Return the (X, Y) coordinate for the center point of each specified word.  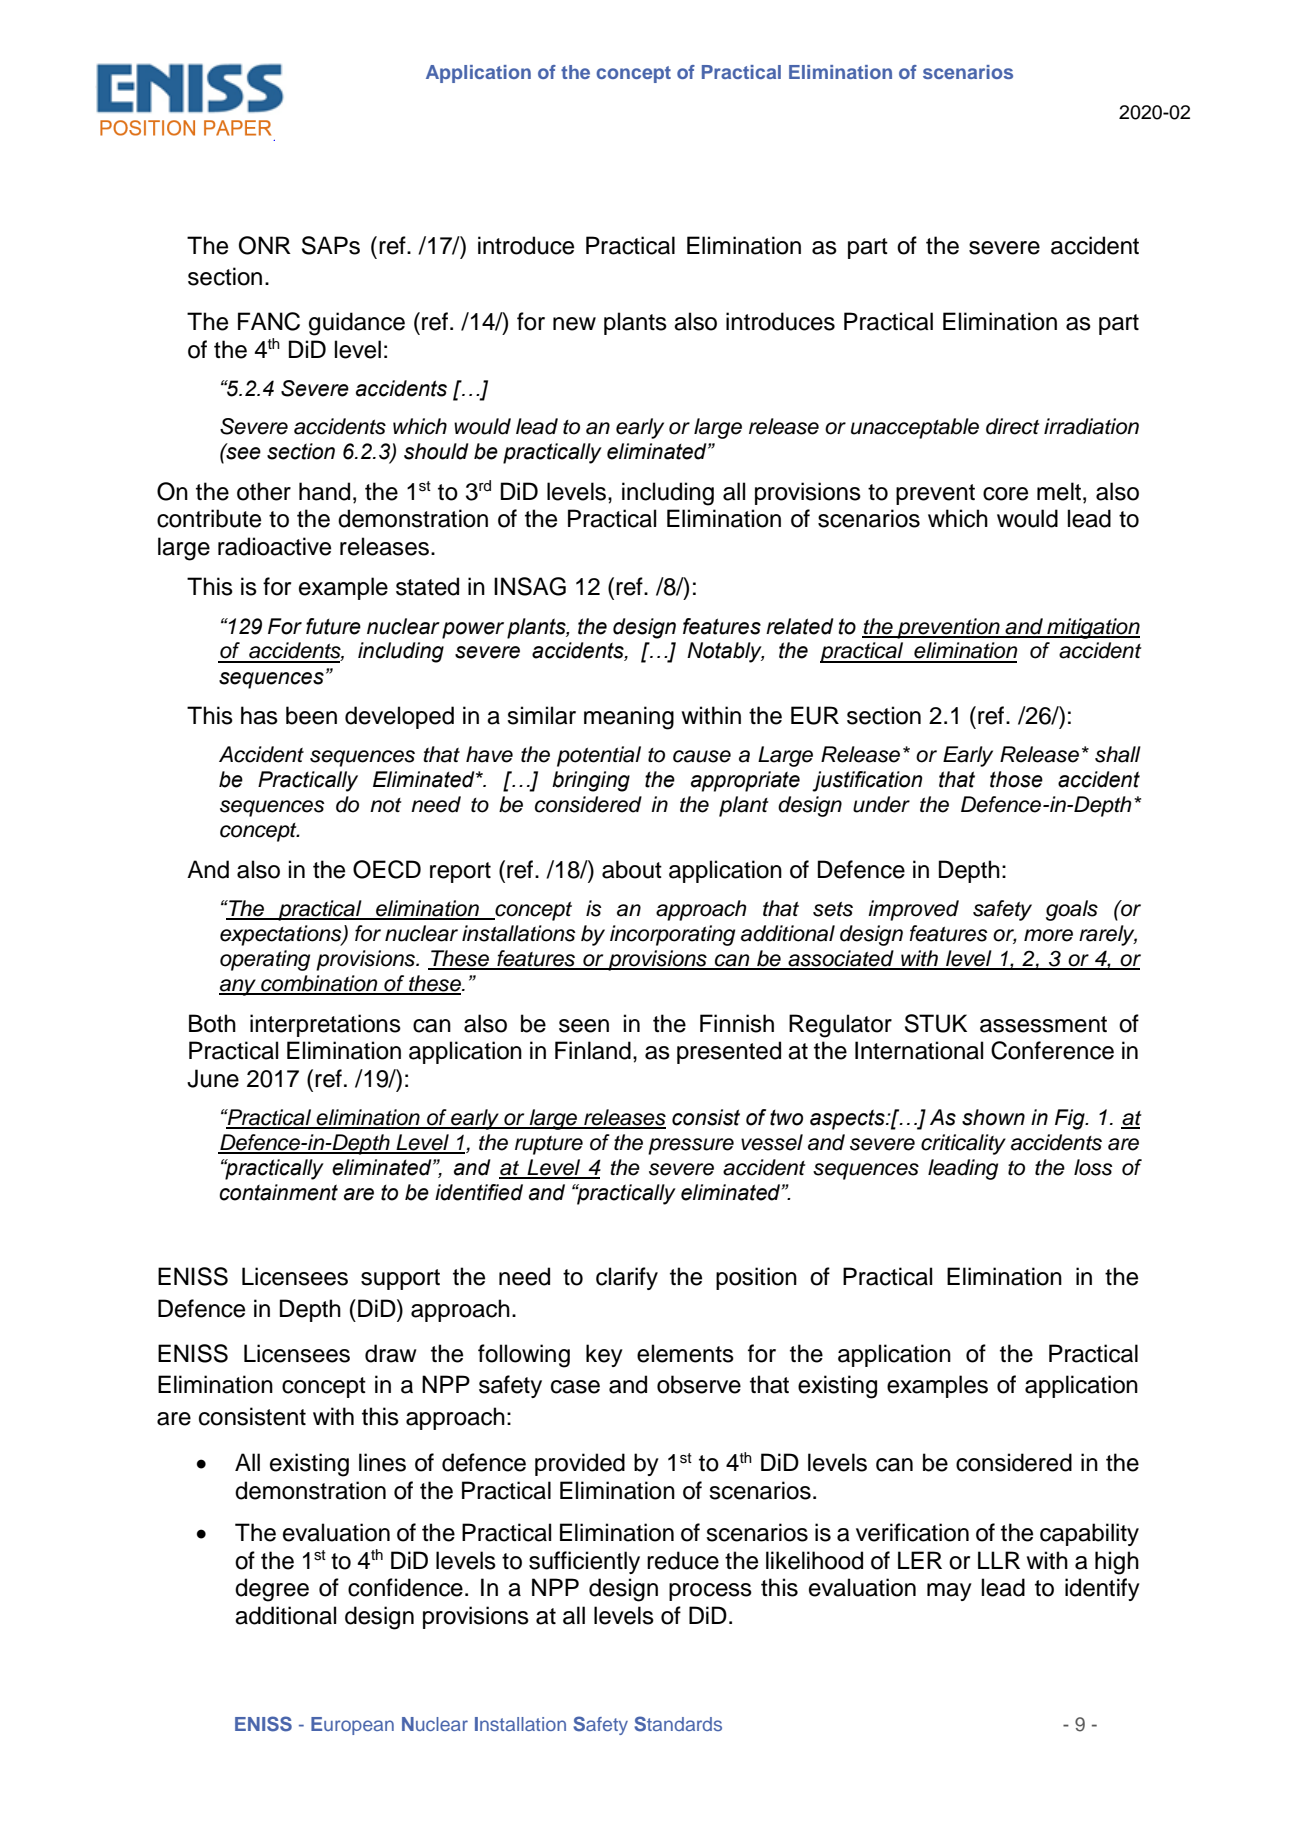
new (574, 324)
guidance (357, 324)
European (352, 1726)
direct (1013, 426)
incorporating (672, 935)
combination (319, 984)
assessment (1043, 1024)
